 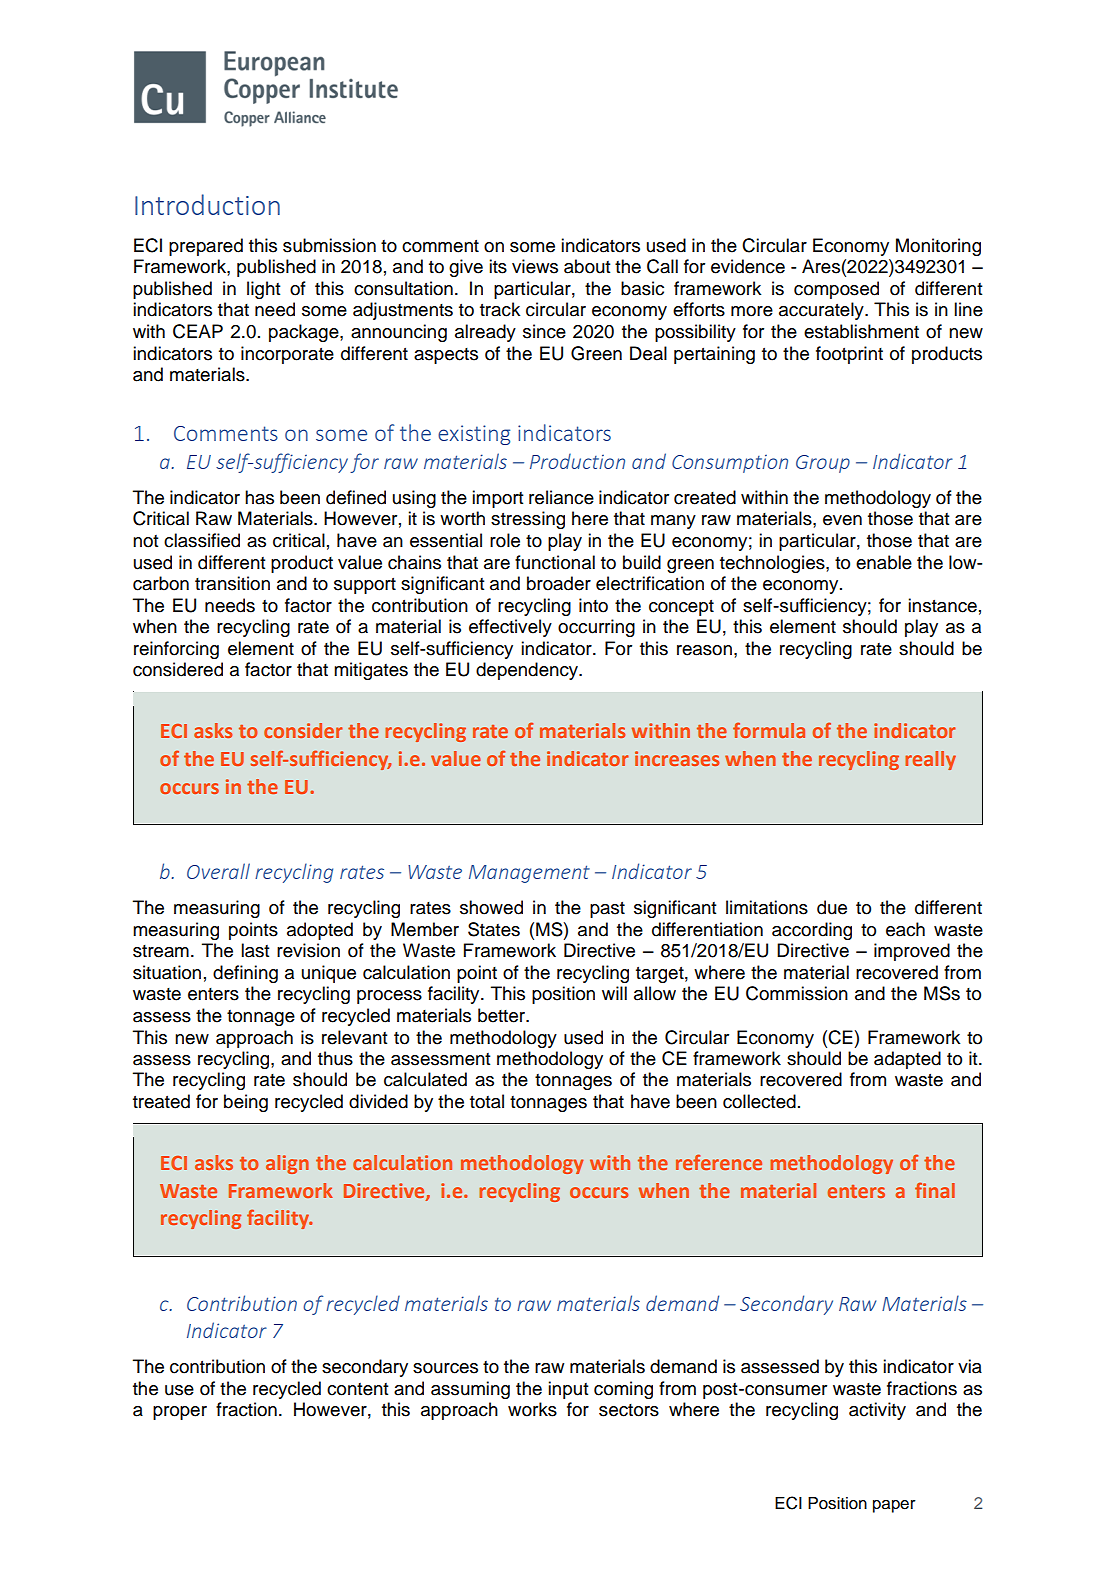 I want to click on proper, so click(x=180, y=1413).
